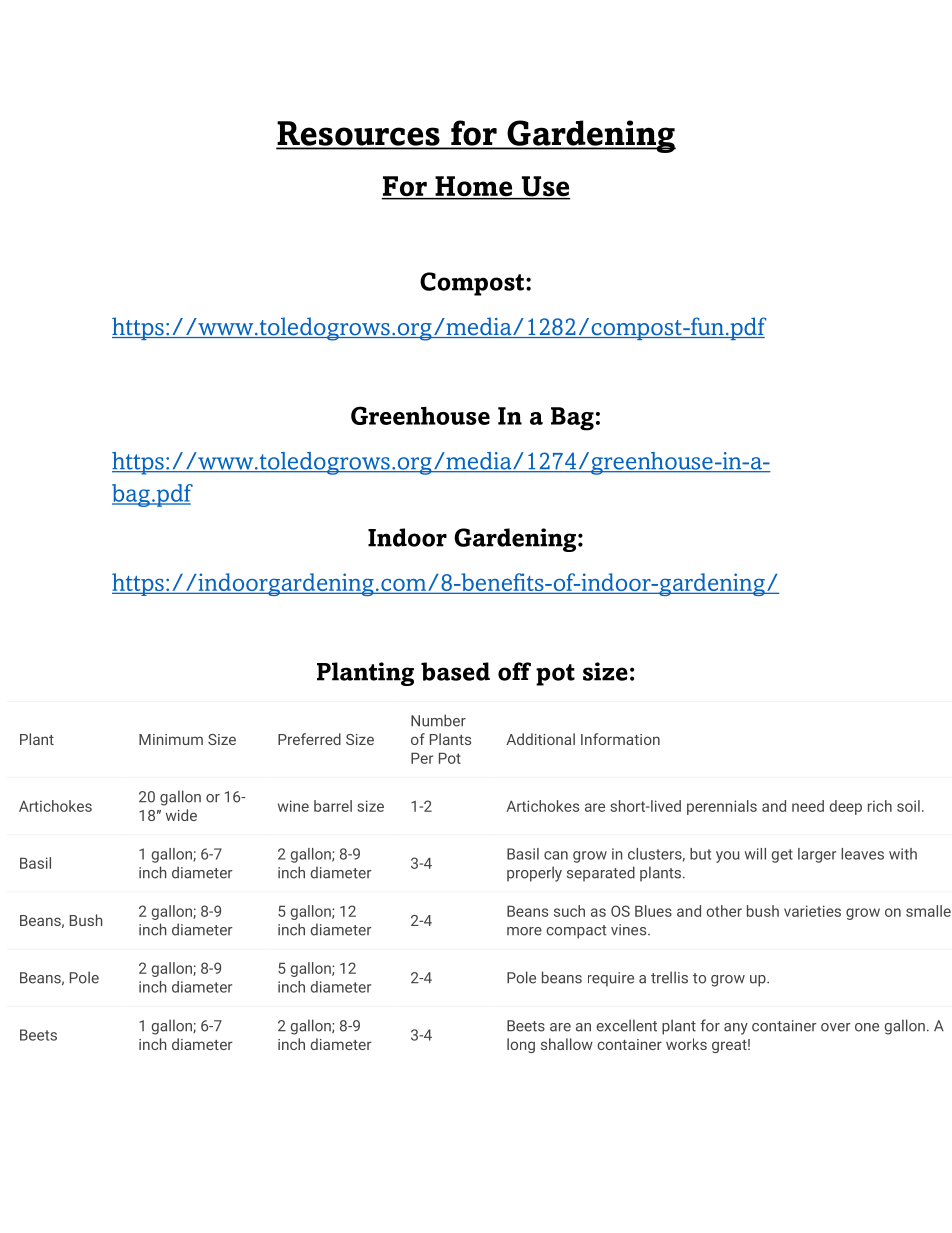  What do you see at coordinates (521, 1045) in the page?
I see `long` at bounding box center [521, 1045].
